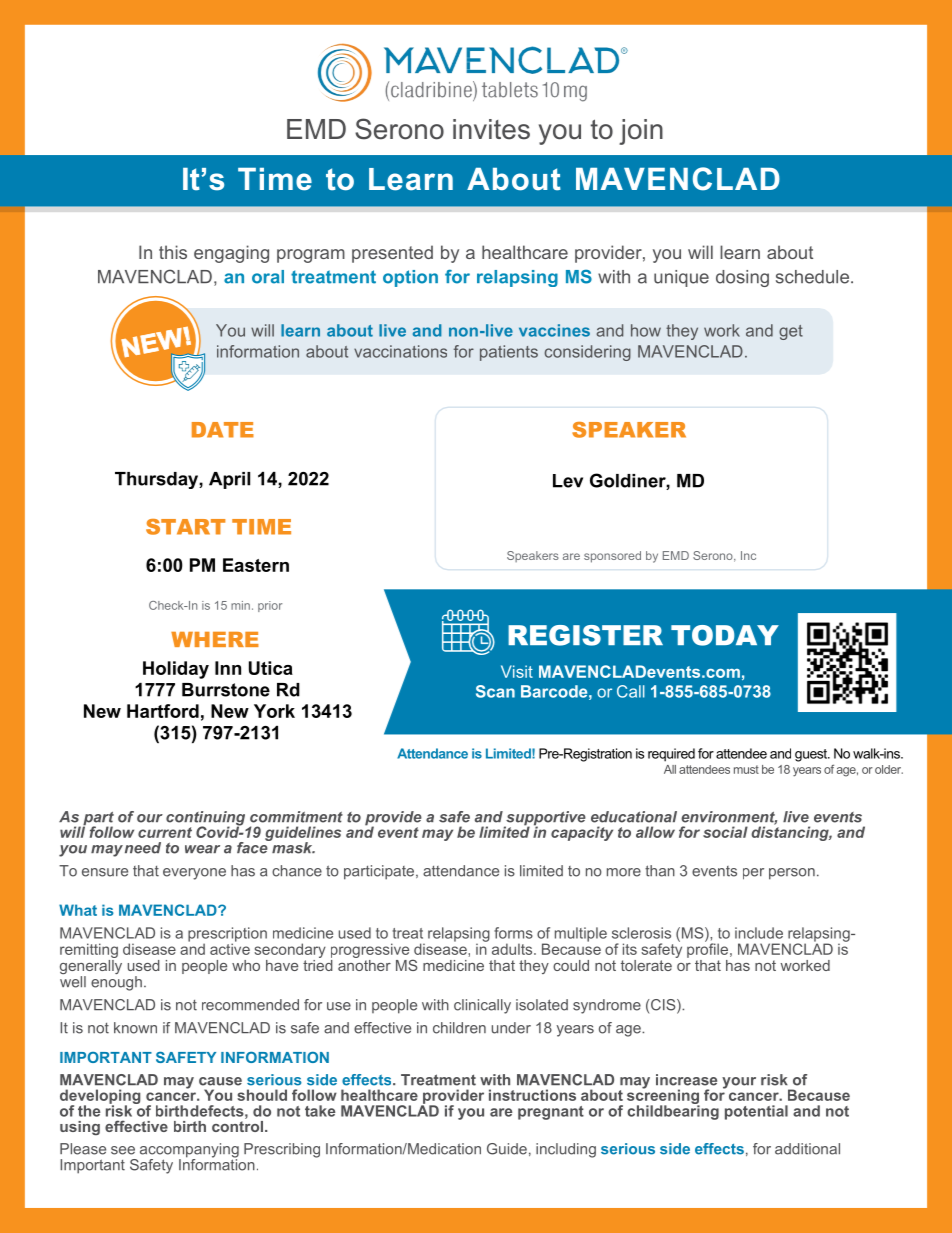 The width and height of the page is (952, 1233). What do you see at coordinates (532, 1095) in the page?
I see `instructions` at bounding box center [532, 1095].
